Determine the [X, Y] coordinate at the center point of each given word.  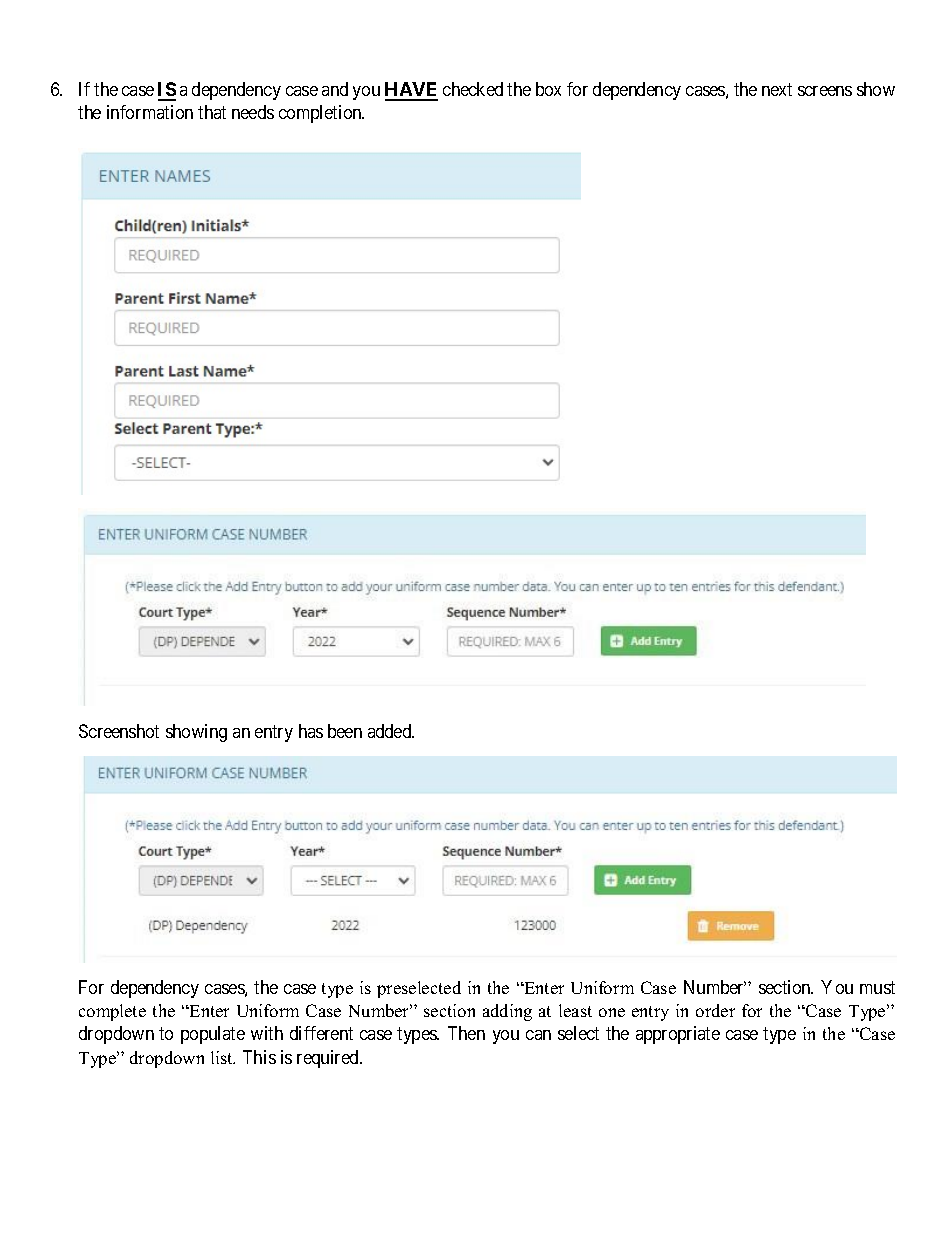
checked [473, 89]
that [212, 112]
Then [466, 1033]
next [777, 90]
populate [213, 1035]
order [715, 1010]
